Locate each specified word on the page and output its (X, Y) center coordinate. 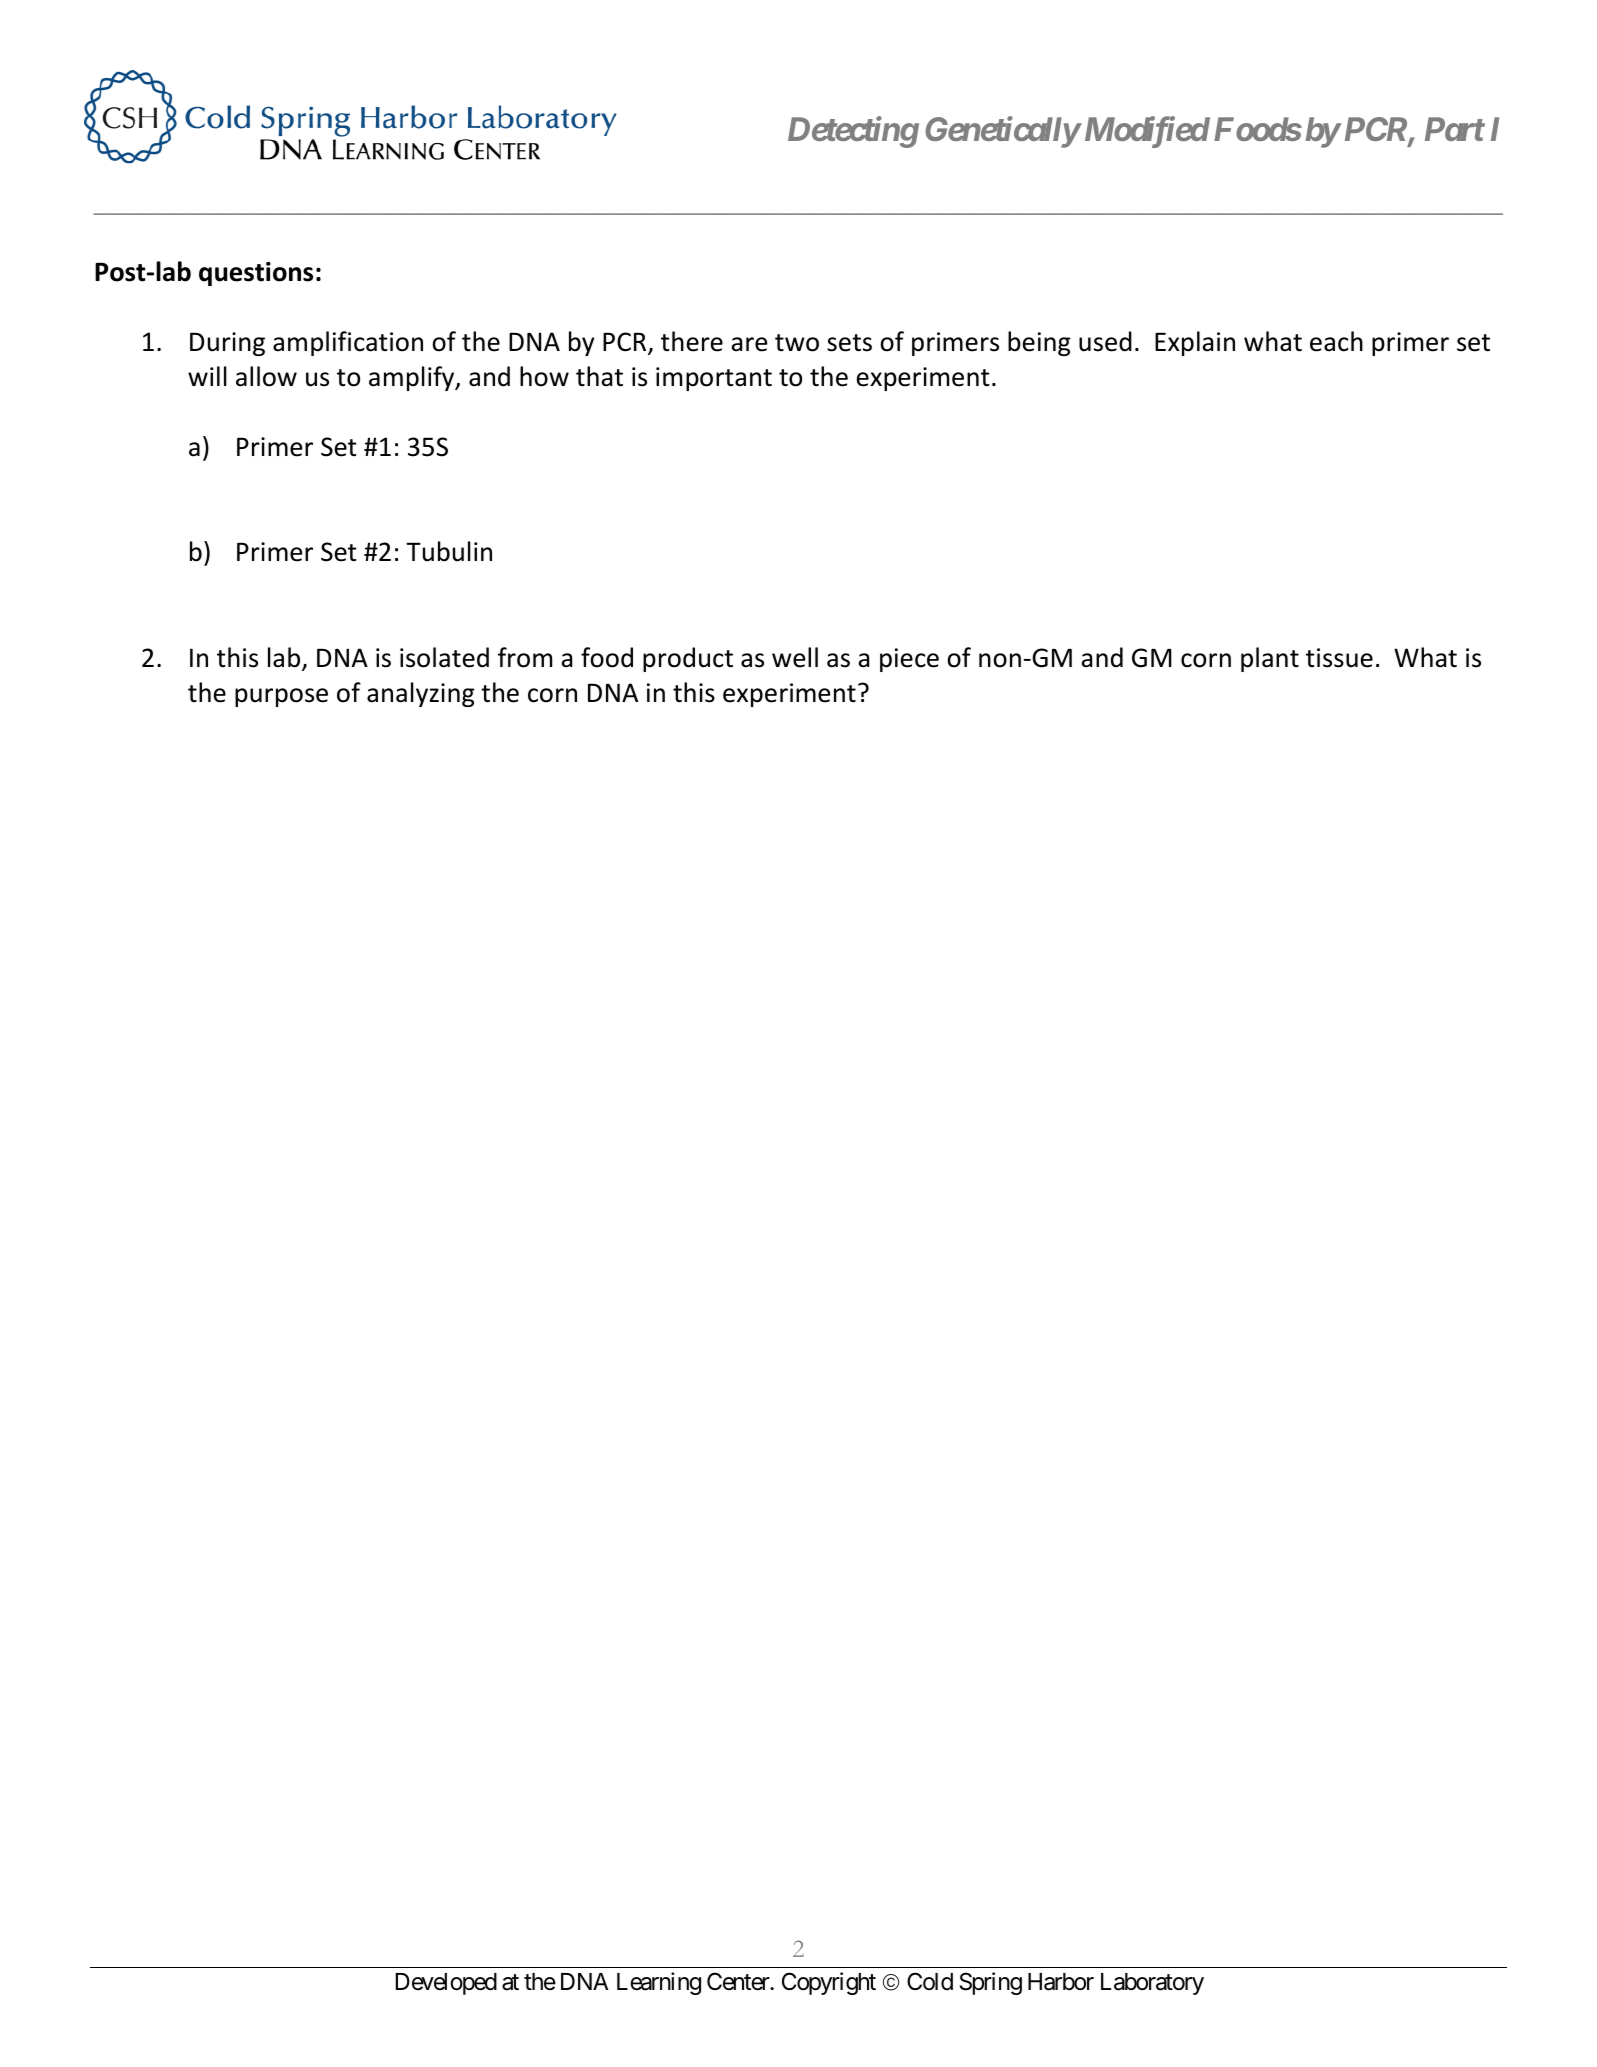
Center (739, 1982)
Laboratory (1152, 1984)
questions (256, 274)
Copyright (829, 1983)
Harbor (1061, 1982)
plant (1270, 659)
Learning (659, 1983)
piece (909, 660)
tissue (1339, 658)
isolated (444, 657)
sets (849, 343)
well (795, 657)
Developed (446, 1984)
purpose (281, 697)
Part (1455, 129)
